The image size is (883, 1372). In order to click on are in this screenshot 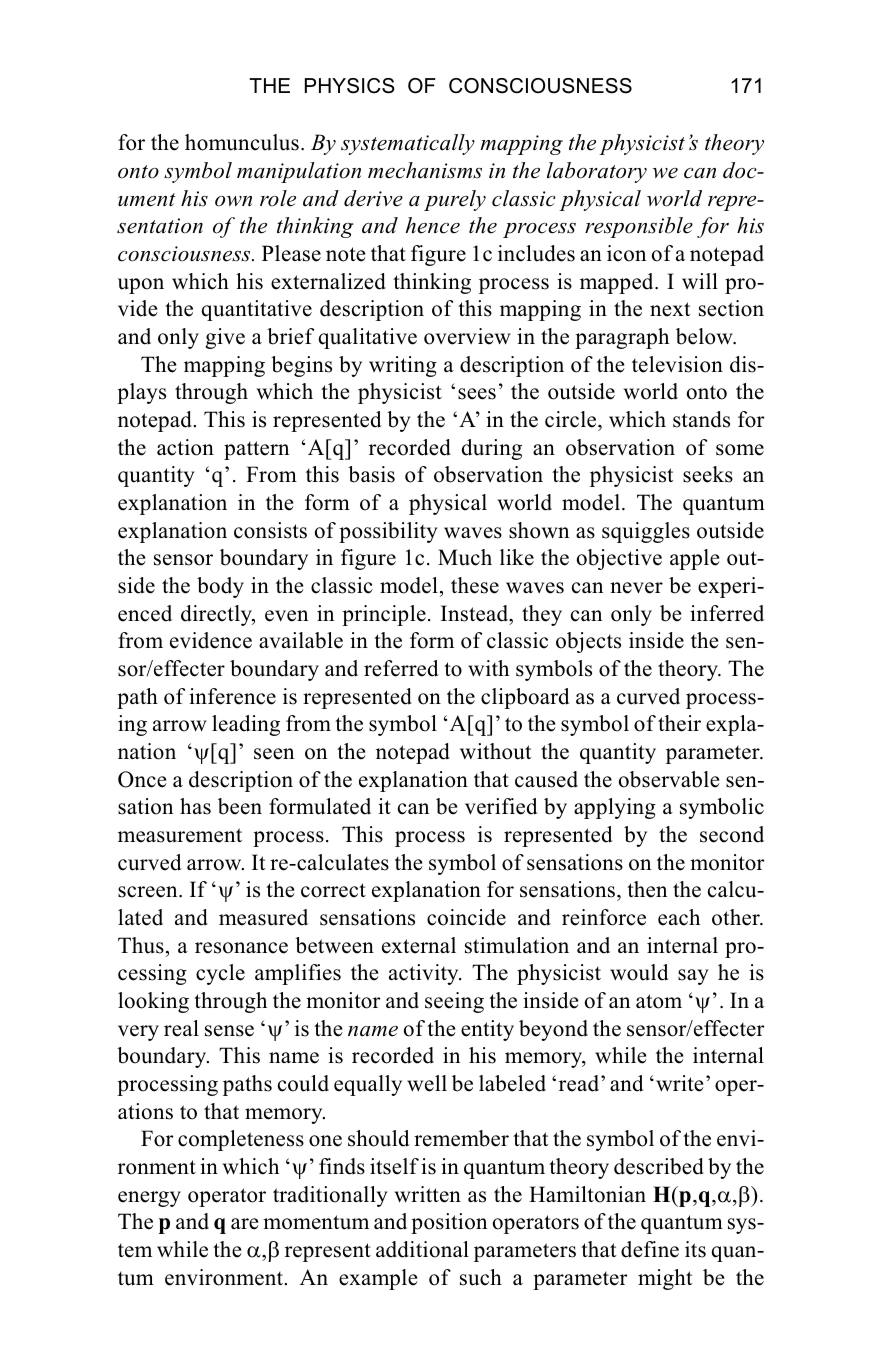, I will do `click(245, 1224)`.
